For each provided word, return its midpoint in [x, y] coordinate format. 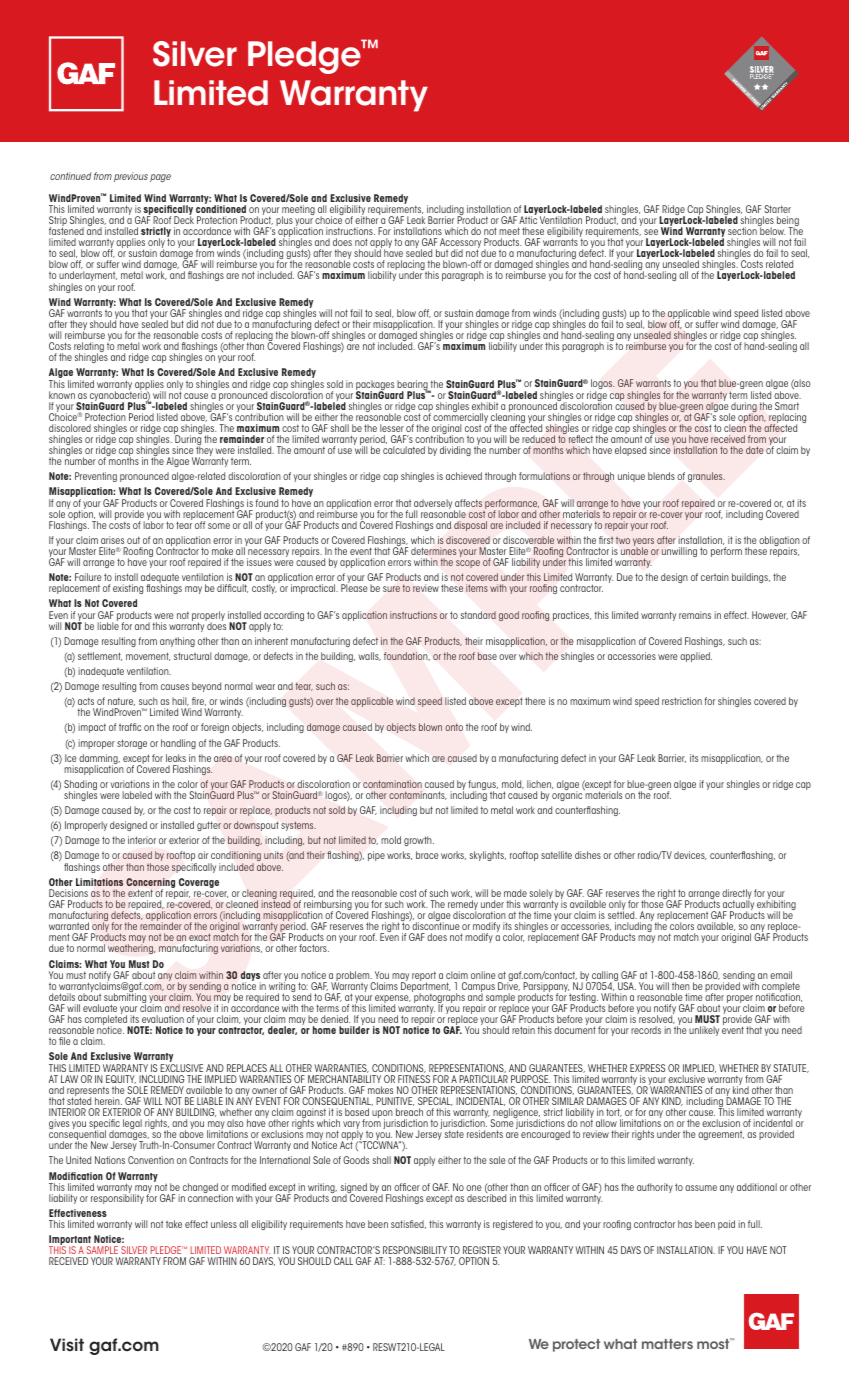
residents [485, 1134]
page [160, 178]
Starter [777, 209]
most [714, 1343]
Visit [67, 1345]
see [651, 232]
